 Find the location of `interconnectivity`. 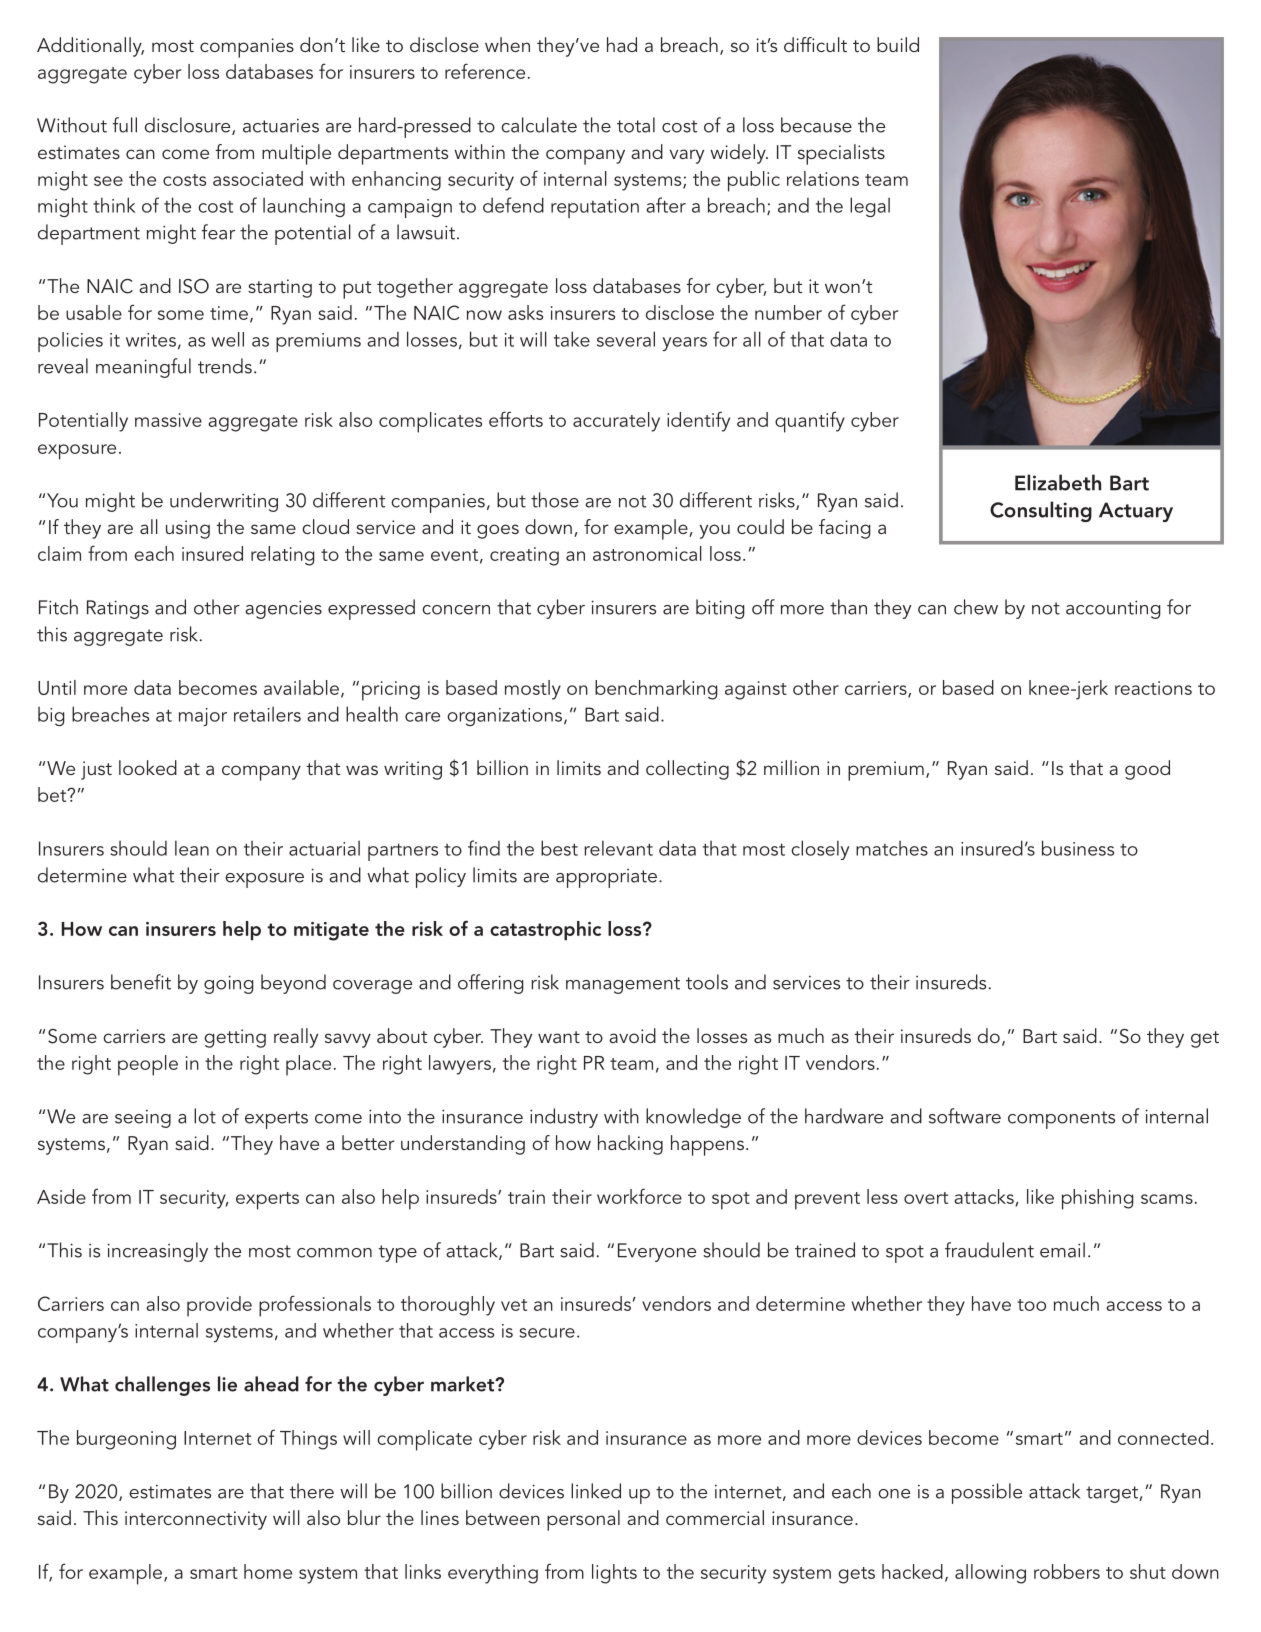

interconnectivity is located at coordinates (196, 1520).
